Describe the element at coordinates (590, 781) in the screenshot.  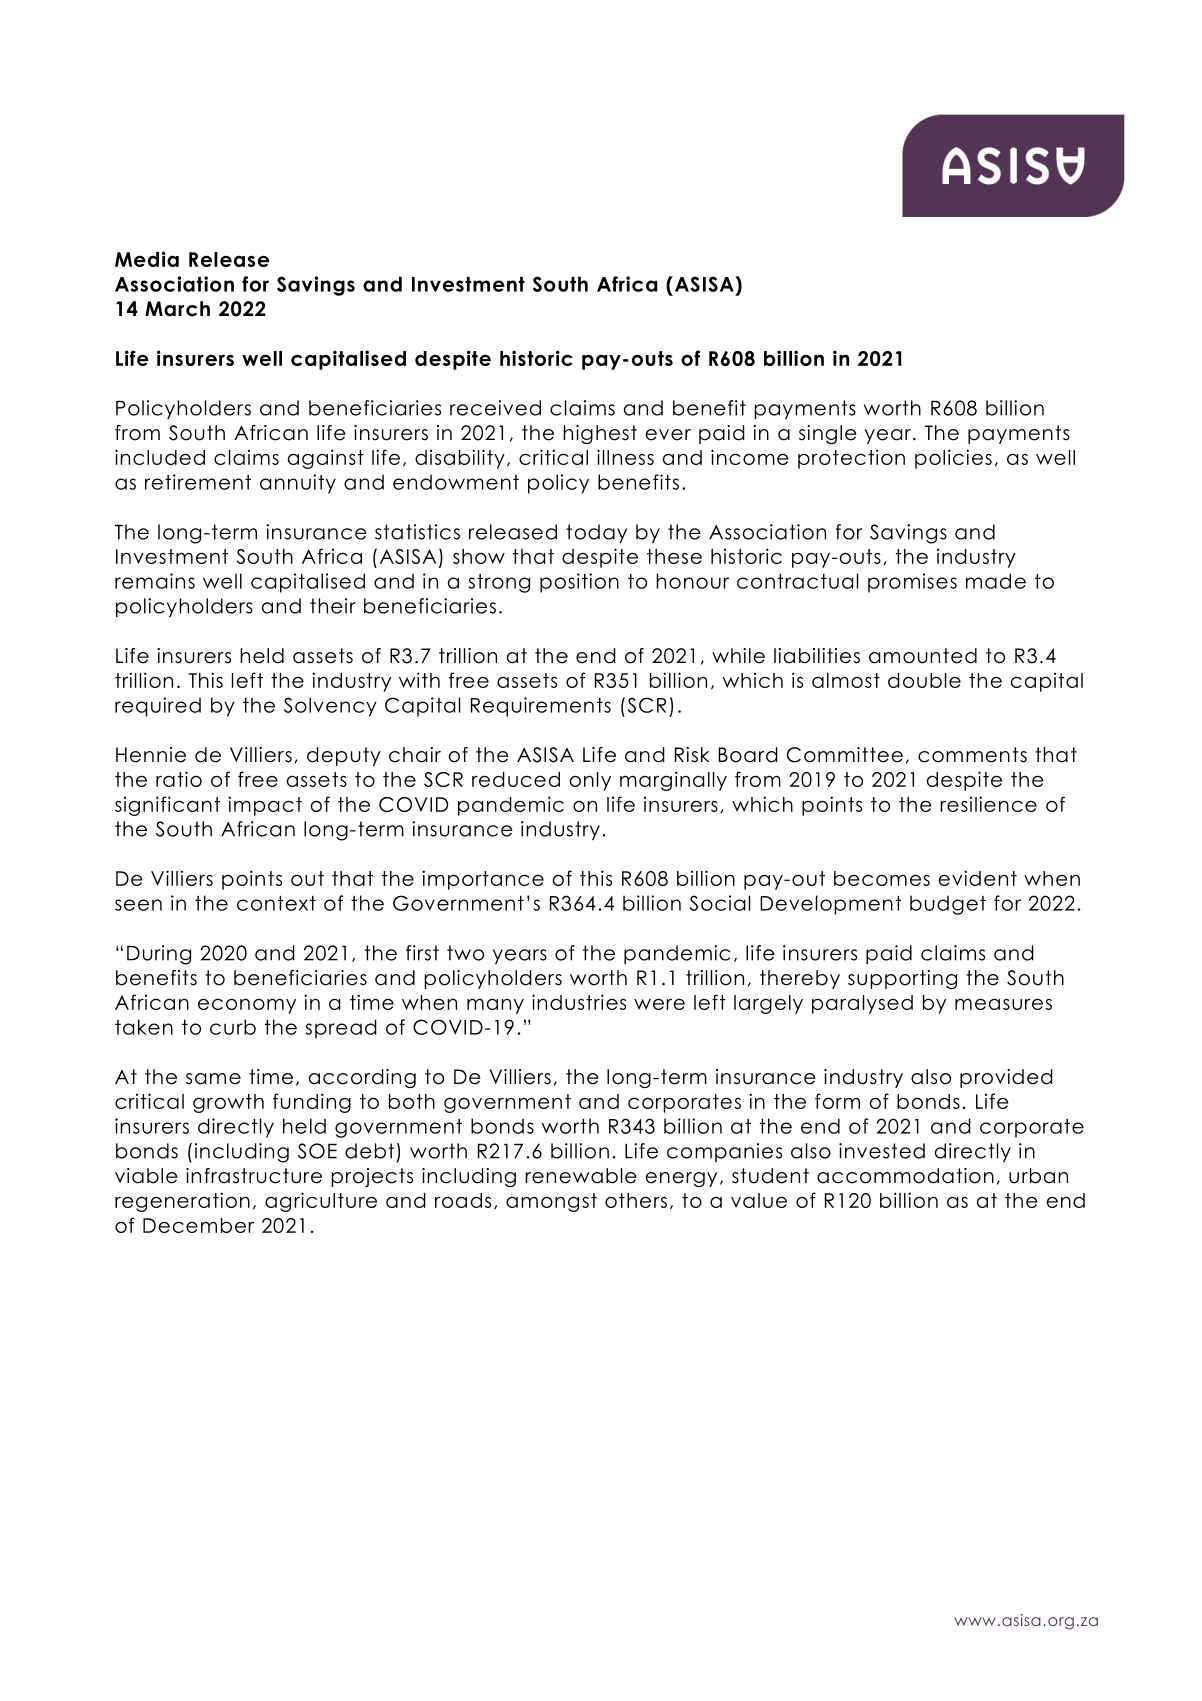
I see `only` at that location.
